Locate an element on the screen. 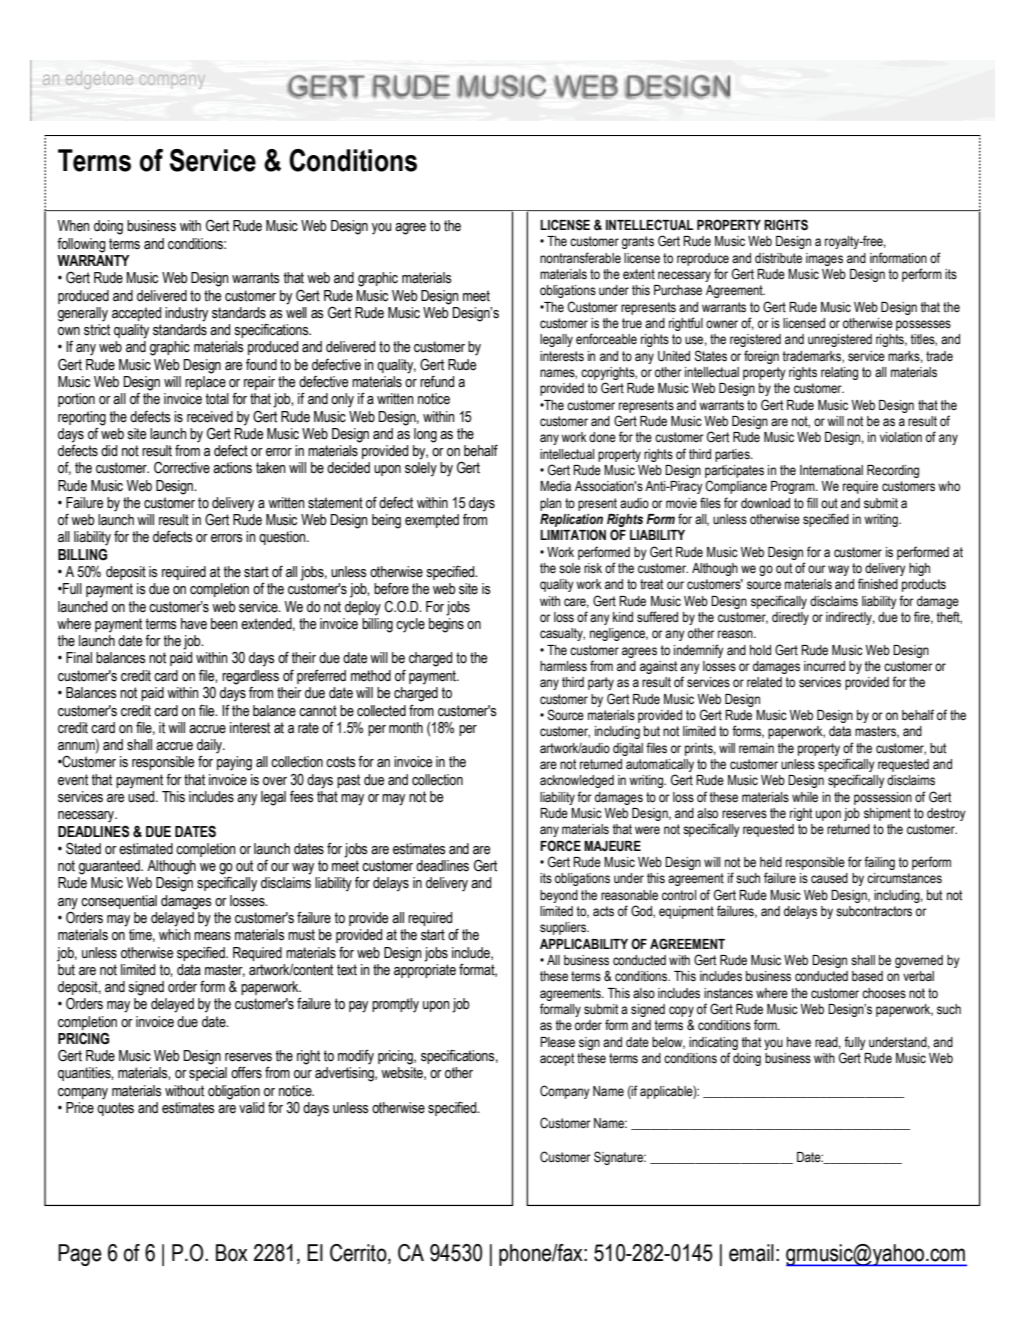  daily is located at coordinates (210, 746).
